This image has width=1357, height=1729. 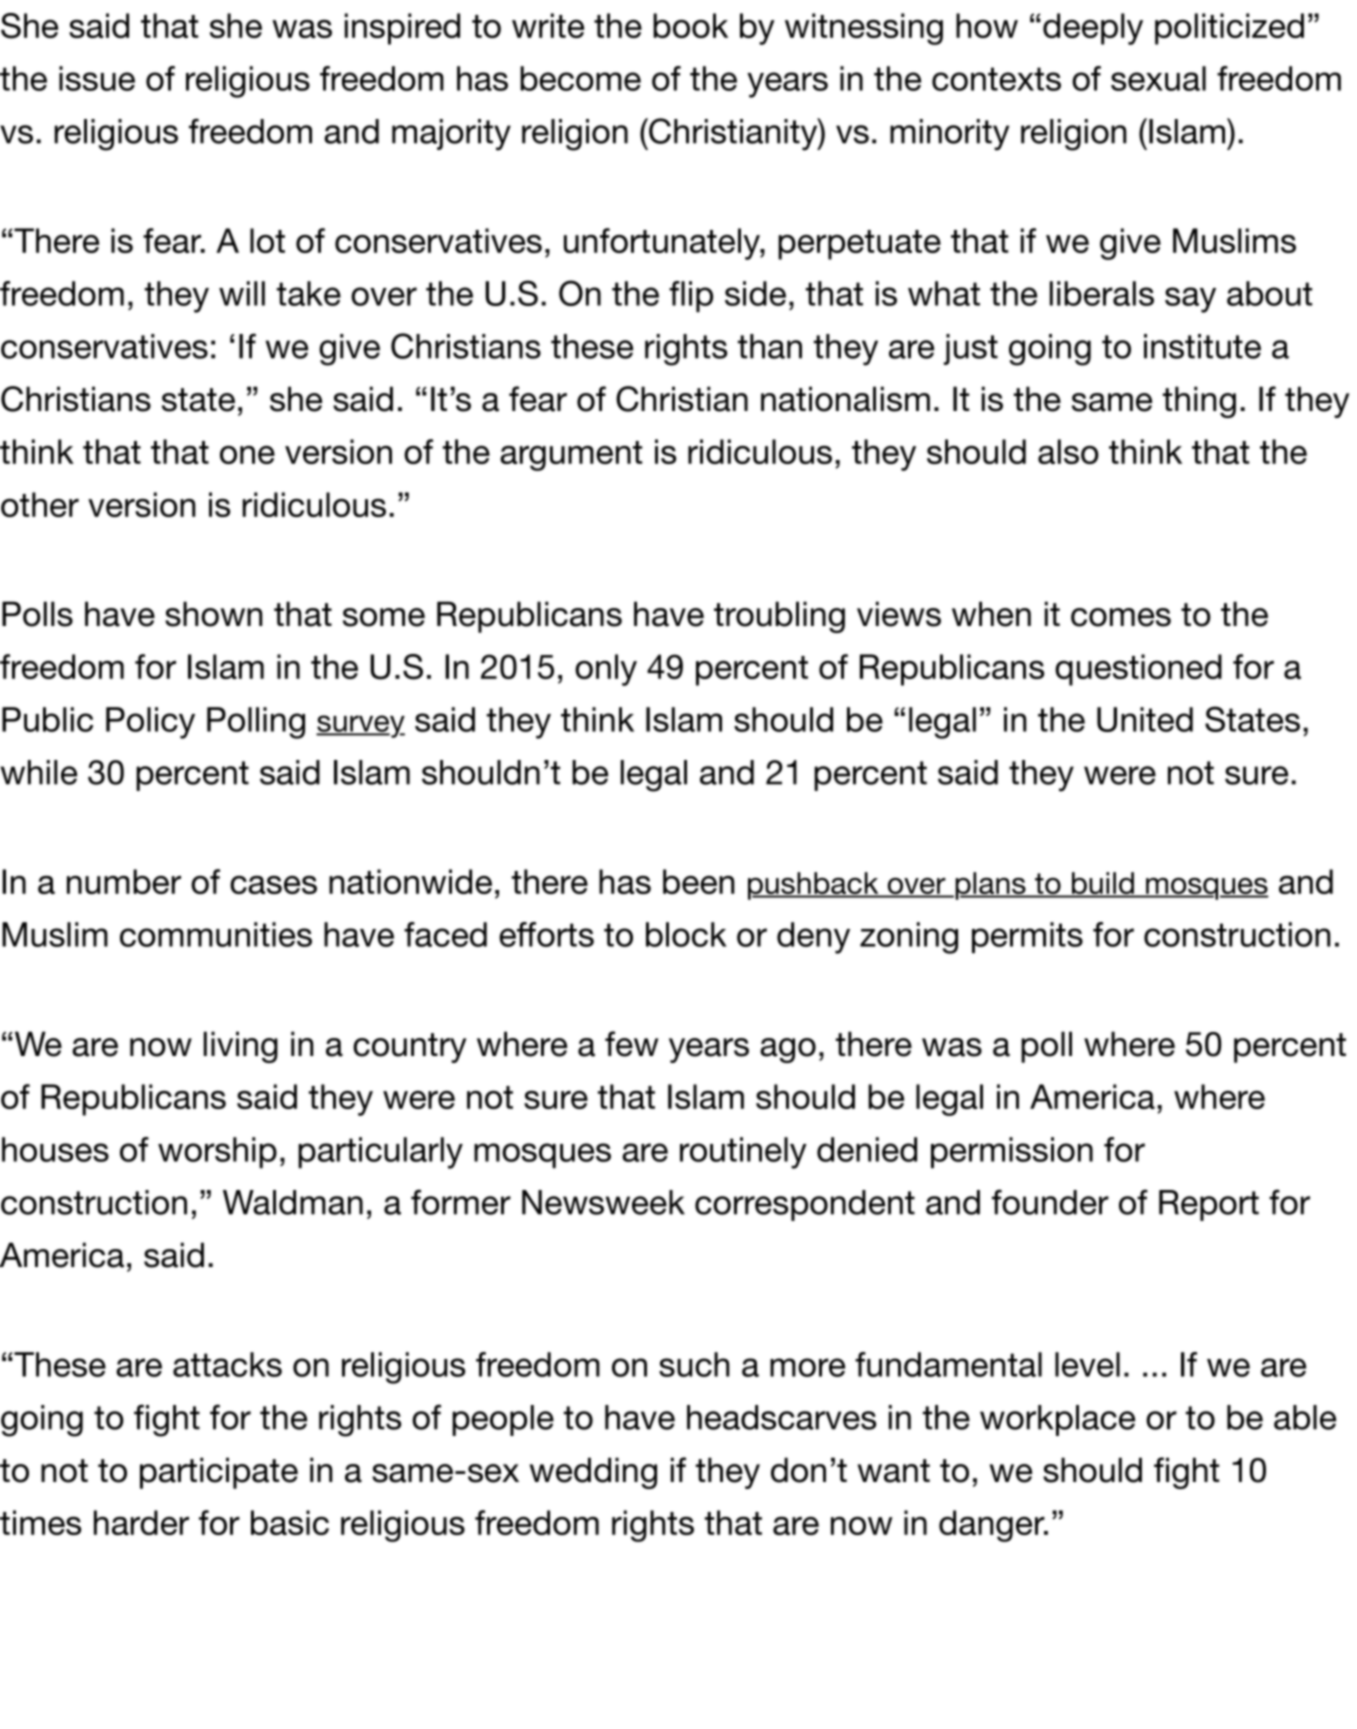 I want to click on issue, so click(x=97, y=78).
